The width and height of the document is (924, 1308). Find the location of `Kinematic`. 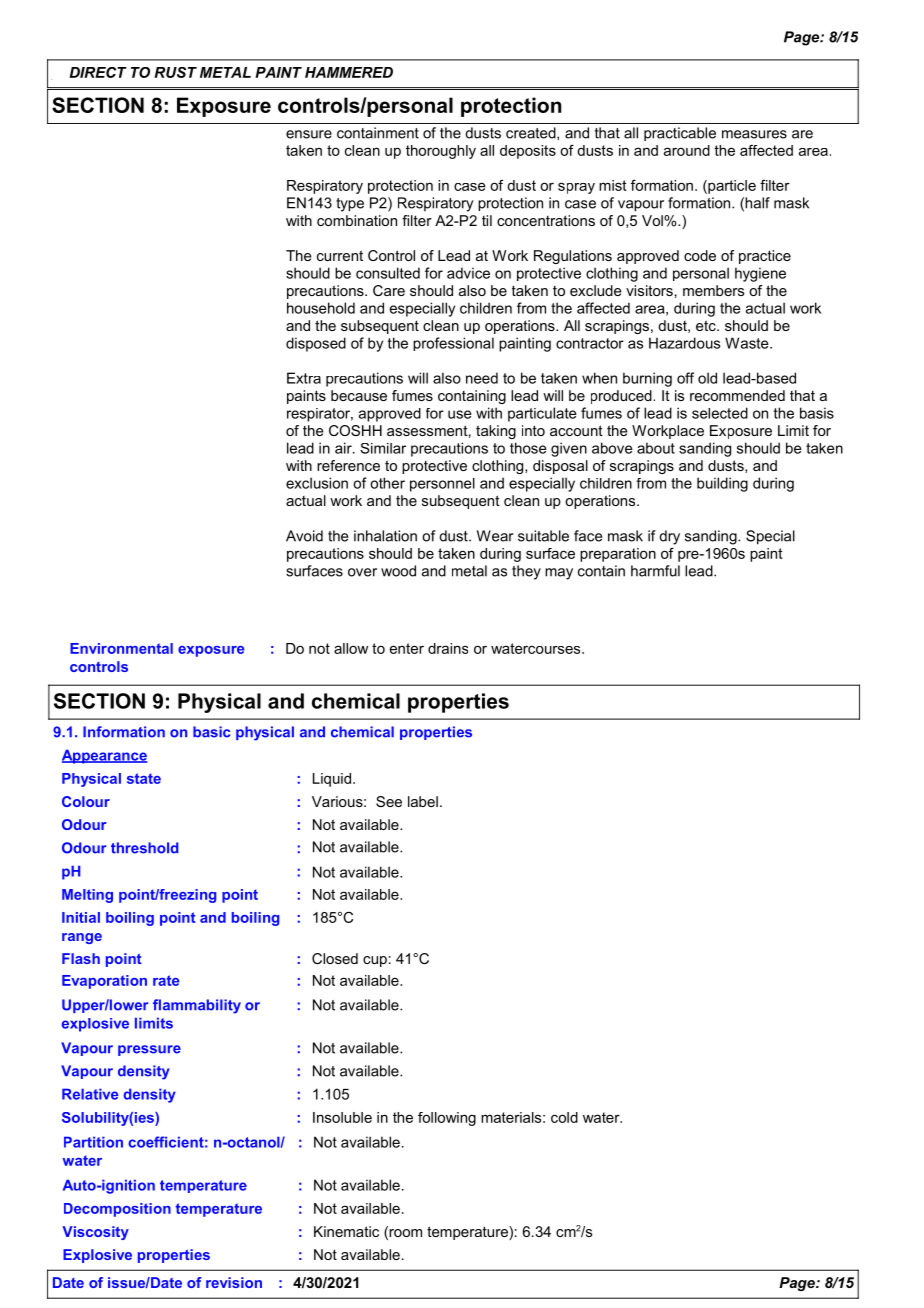

Kinematic is located at coordinates (346, 1231).
